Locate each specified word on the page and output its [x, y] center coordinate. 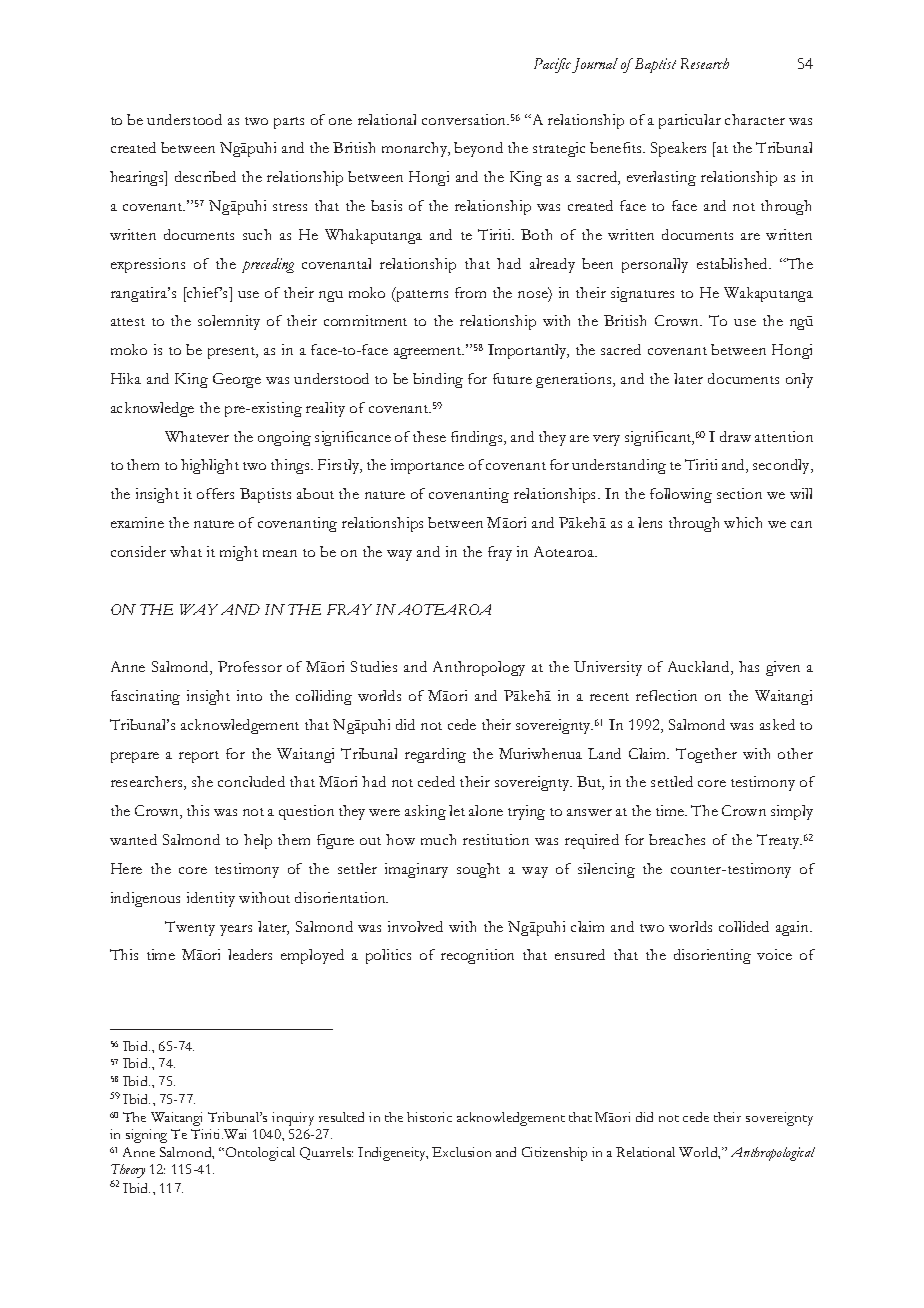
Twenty [190, 928]
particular [690, 121]
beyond [478, 149]
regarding [435, 755]
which [743, 522]
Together [706, 755]
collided [744, 926]
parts [289, 123]
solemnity [229, 322]
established [734, 263]
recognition [477, 956]
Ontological [260, 1154]
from [470, 292]
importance [427, 466]
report [199, 757]
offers [215, 493]
